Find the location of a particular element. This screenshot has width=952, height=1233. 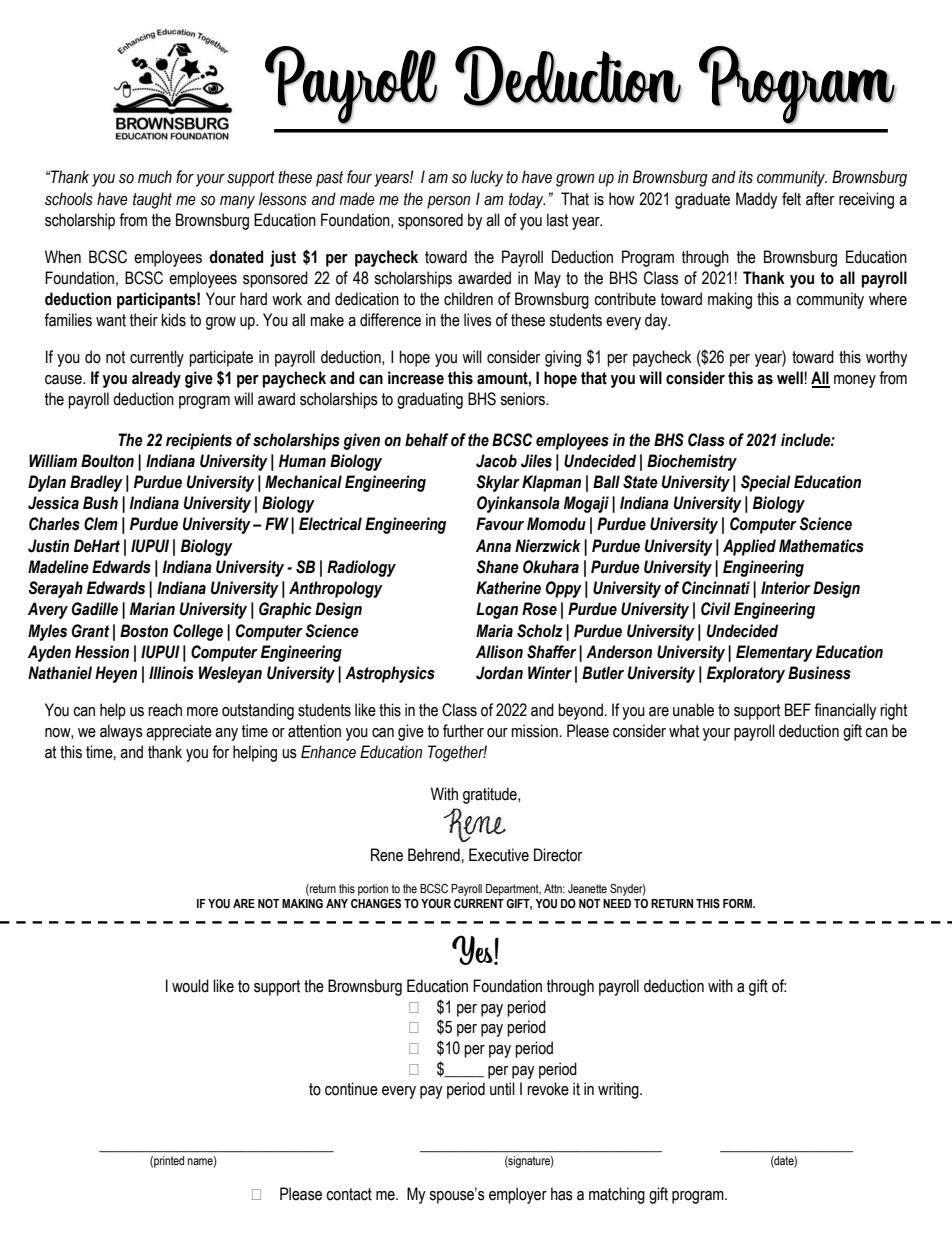

Katherine is located at coordinates (508, 588).
